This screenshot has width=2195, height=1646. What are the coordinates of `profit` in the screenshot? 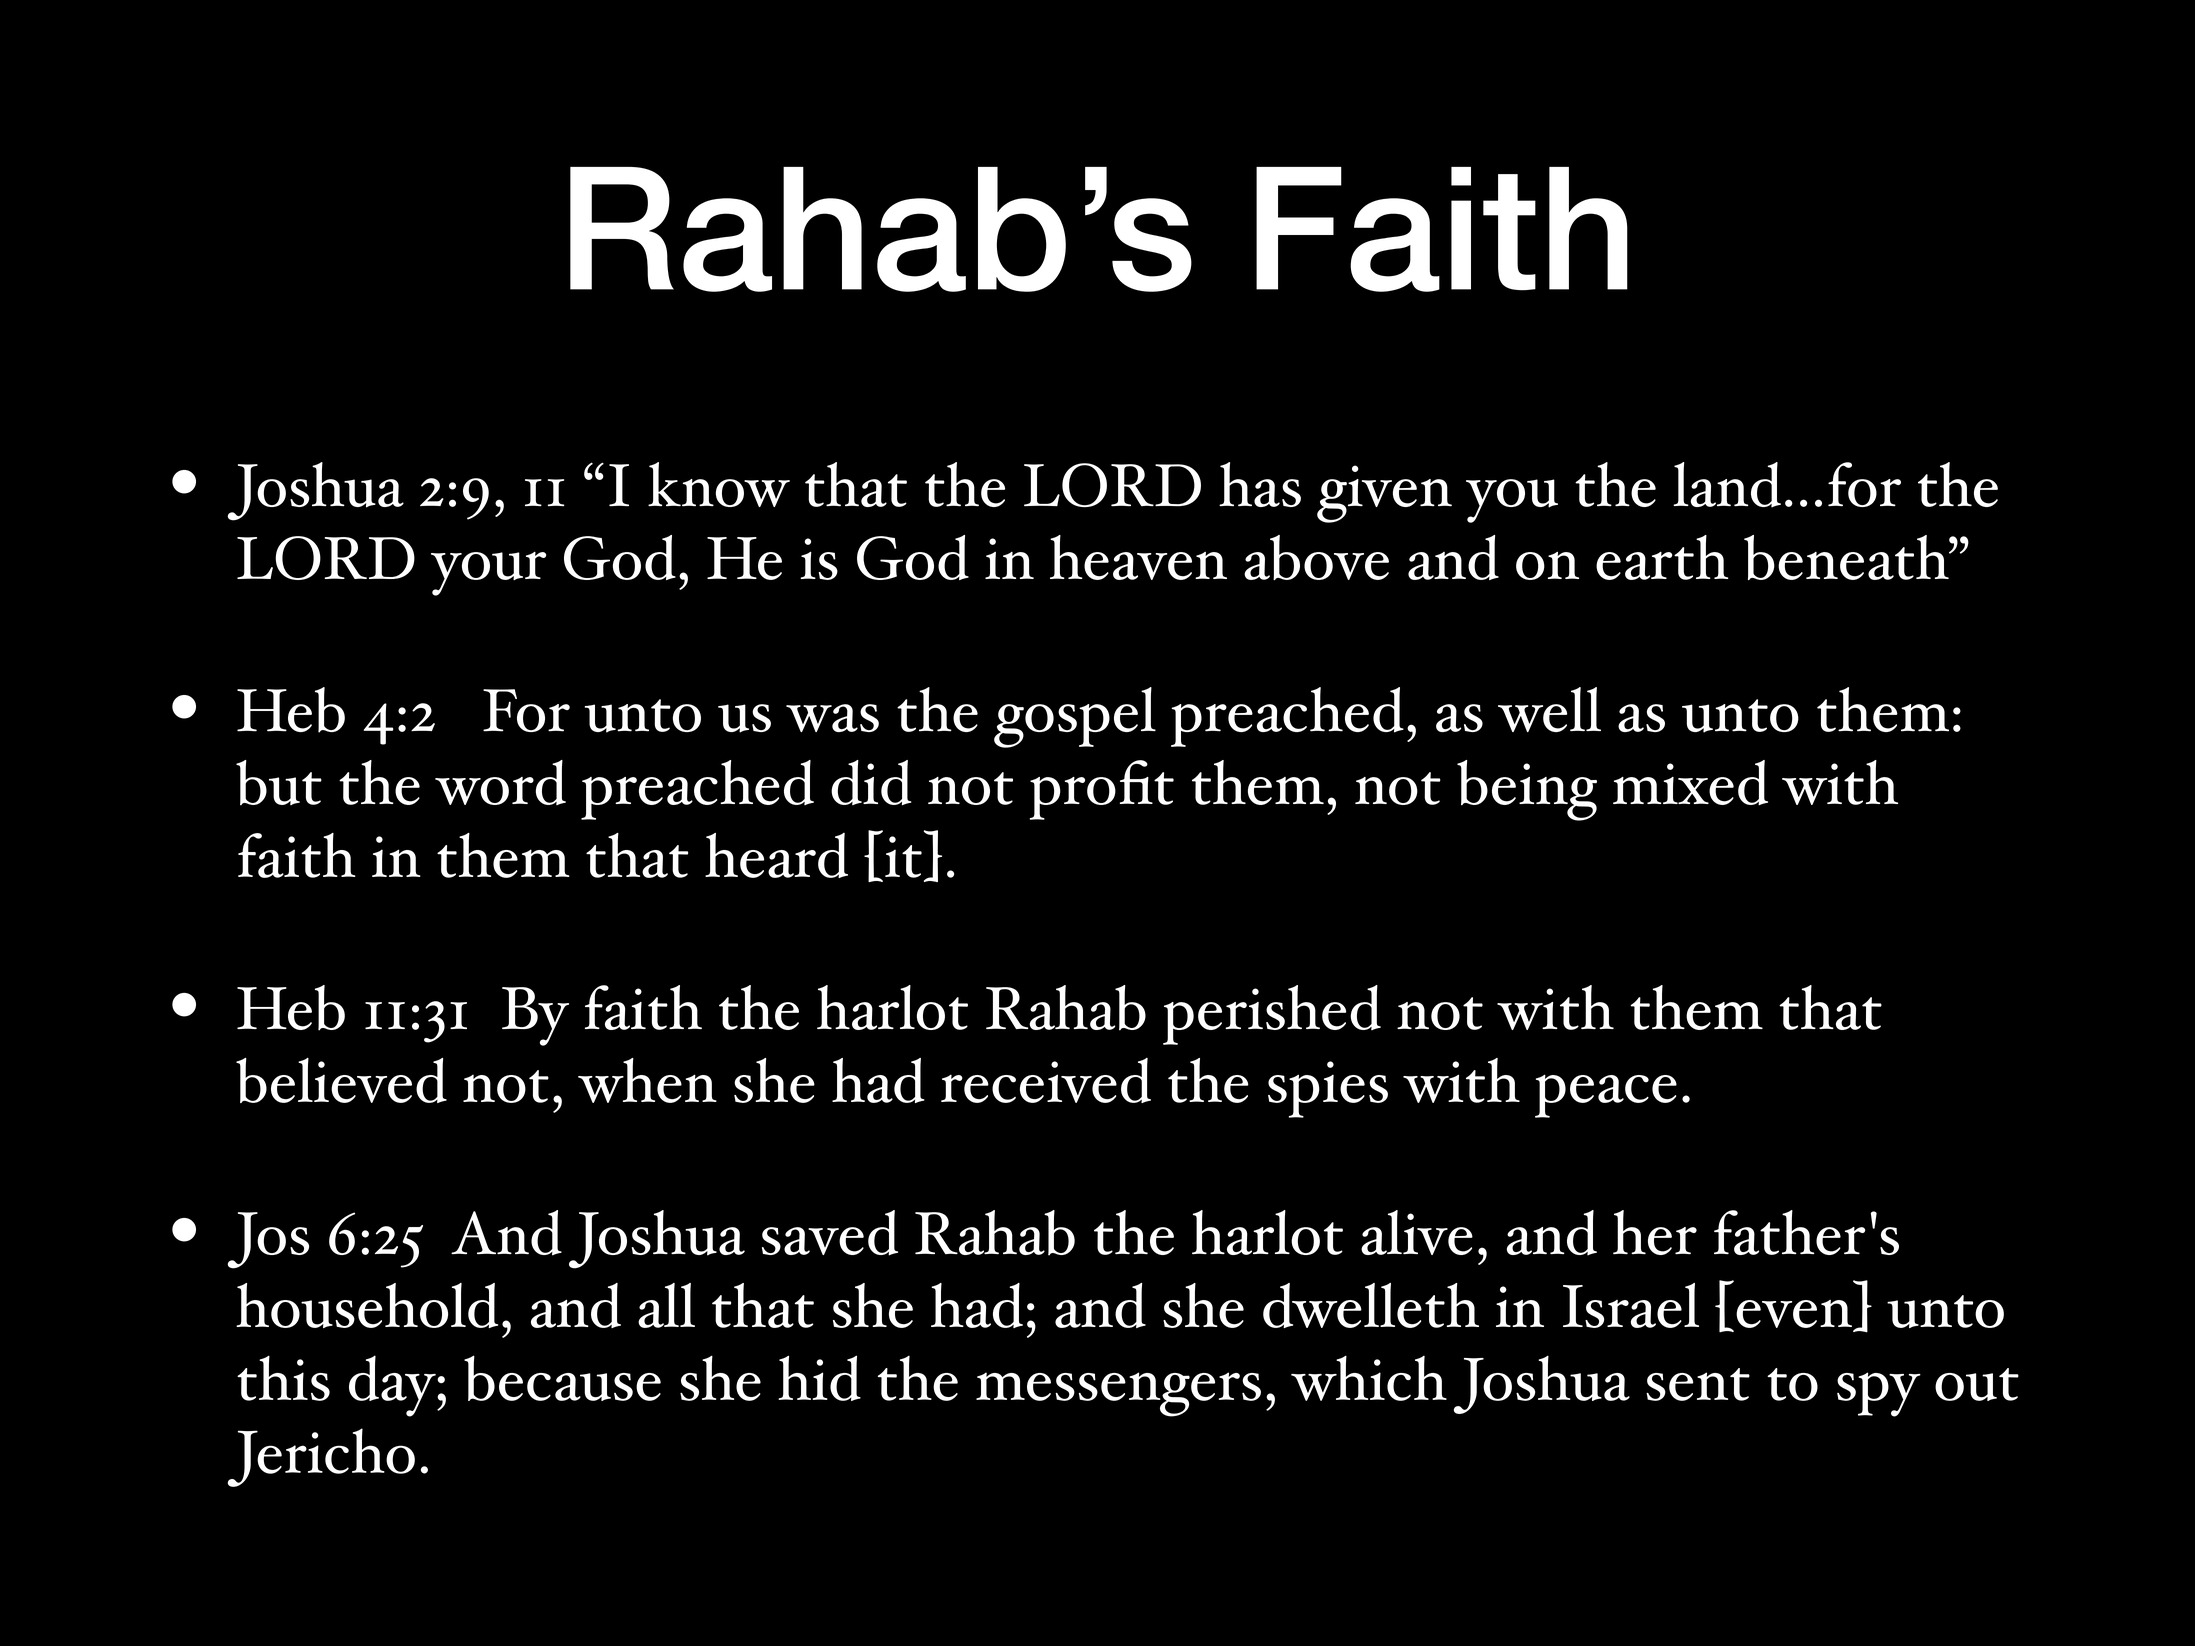 It's located at (1102, 790).
